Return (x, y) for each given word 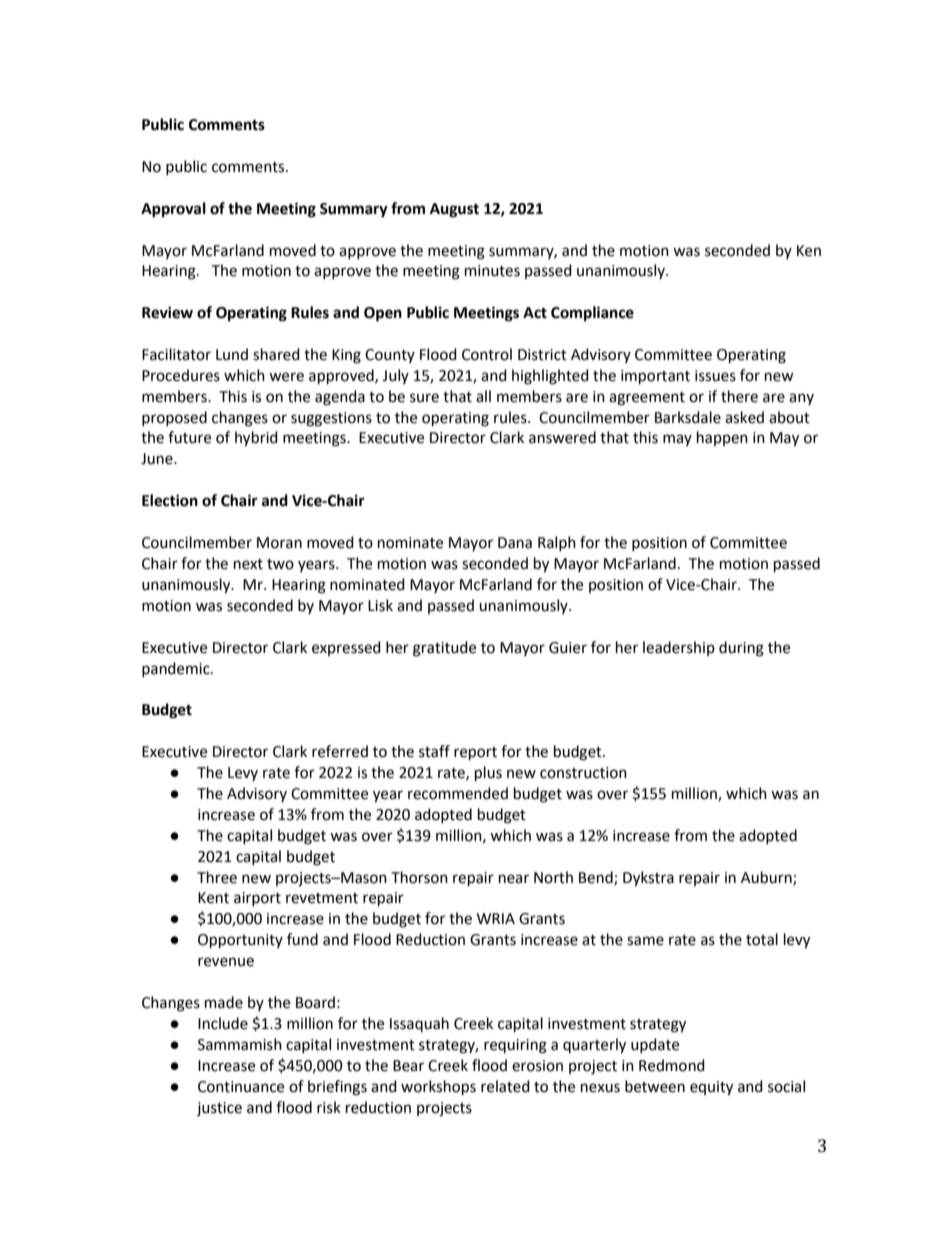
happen (722, 438)
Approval (173, 210)
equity (711, 1088)
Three (217, 877)
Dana (515, 543)
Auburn (767, 878)
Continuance (241, 1087)
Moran (279, 543)
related (505, 1086)
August (454, 210)
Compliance (592, 314)
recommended (458, 793)
